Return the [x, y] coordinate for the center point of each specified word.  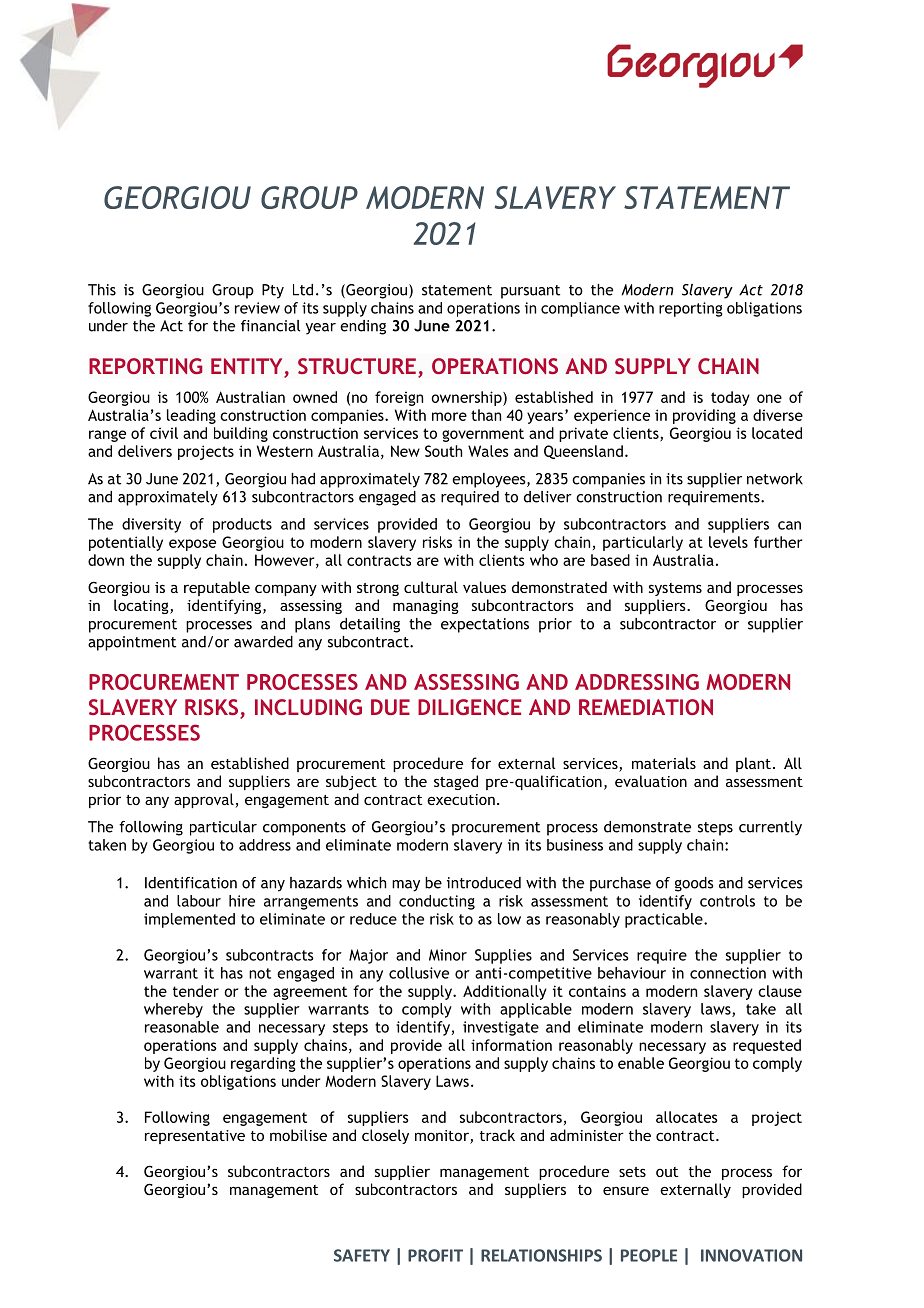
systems [675, 589]
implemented [189, 920]
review [257, 308]
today [730, 398]
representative [195, 1137]
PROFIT [435, 1255]
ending [363, 327]
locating [142, 606]
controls [727, 901]
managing [426, 607]
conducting [437, 902]
